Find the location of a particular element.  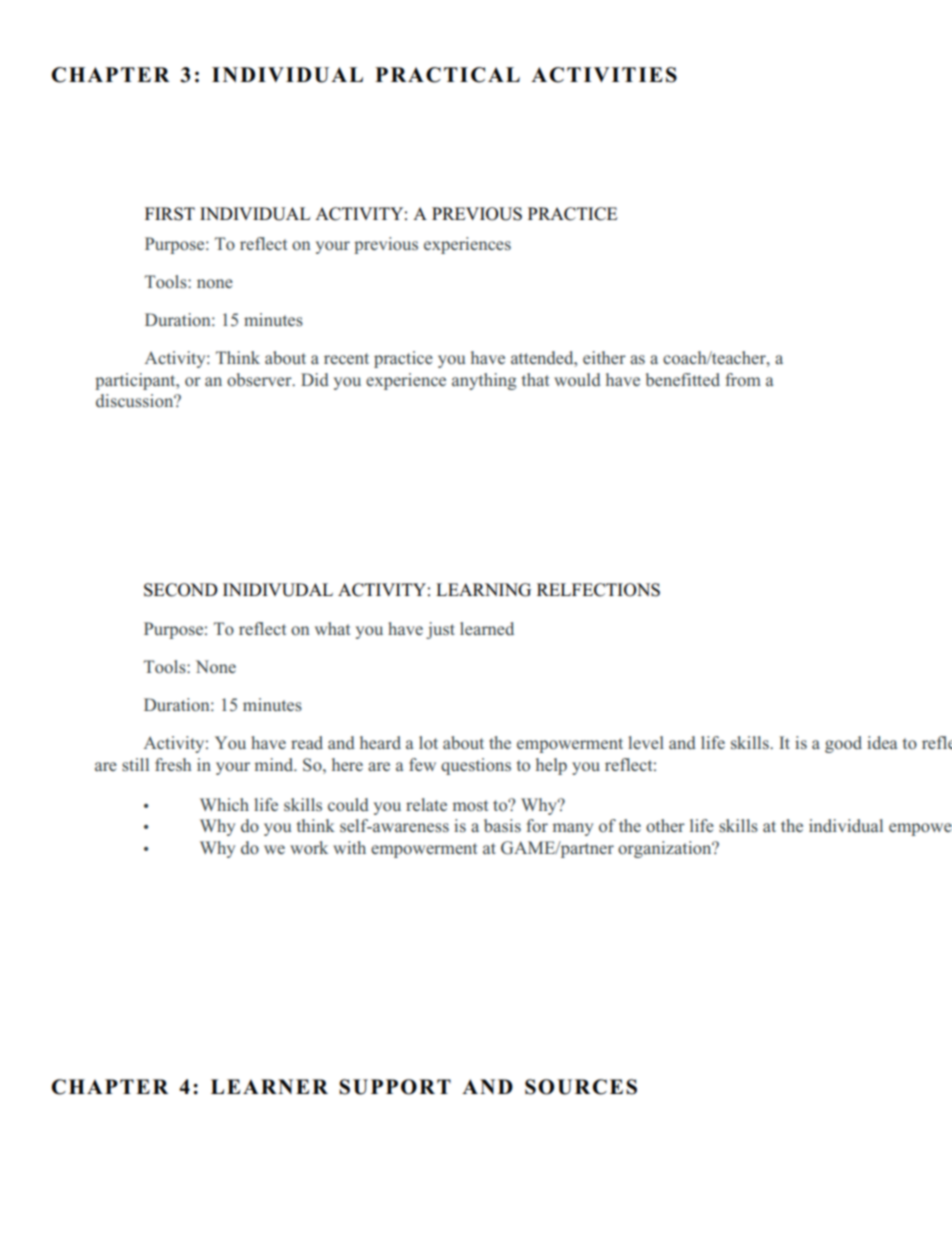

SECOND is located at coordinates (181, 590).
